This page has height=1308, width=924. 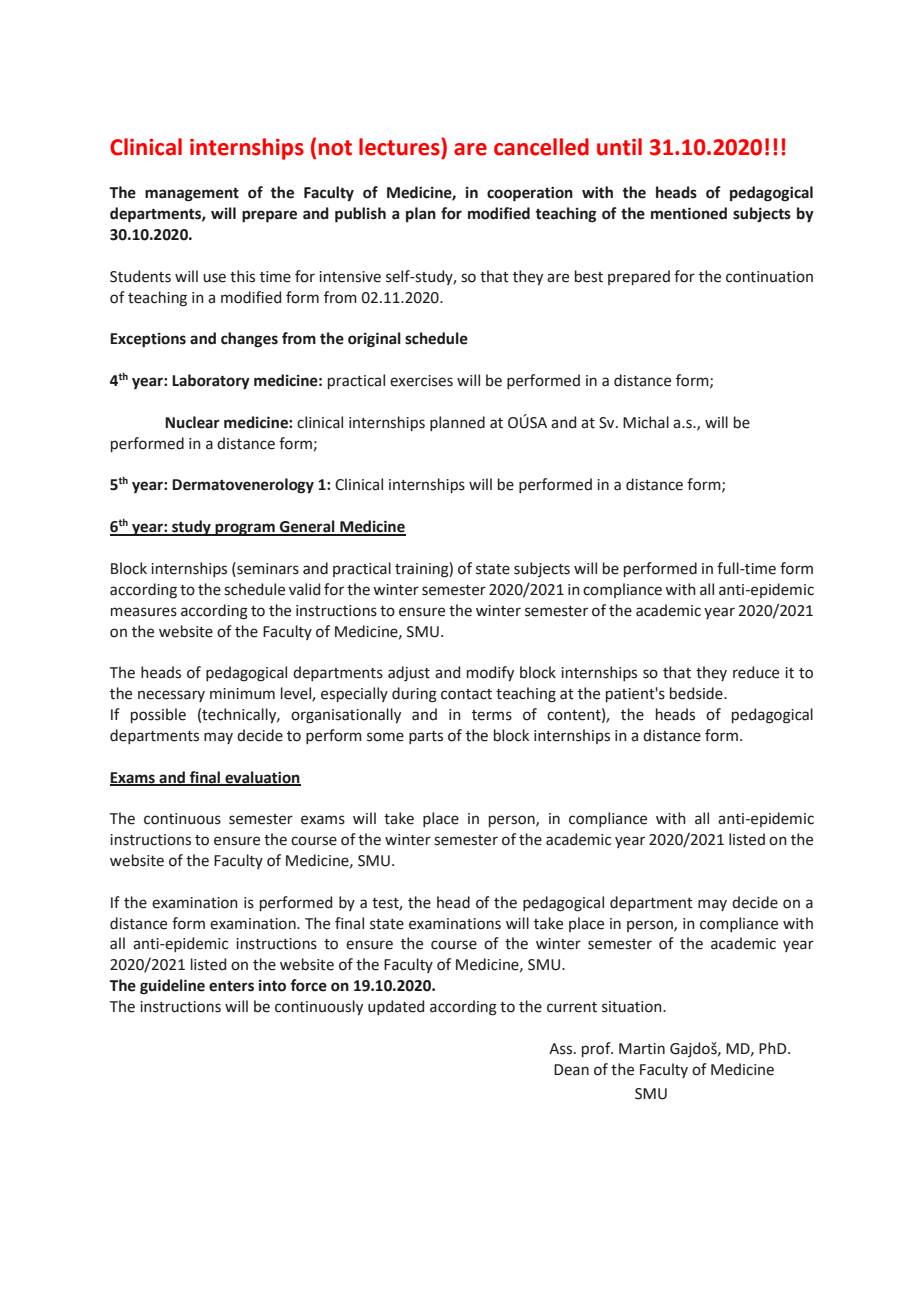 I want to click on enters, so click(x=231, y=986).
